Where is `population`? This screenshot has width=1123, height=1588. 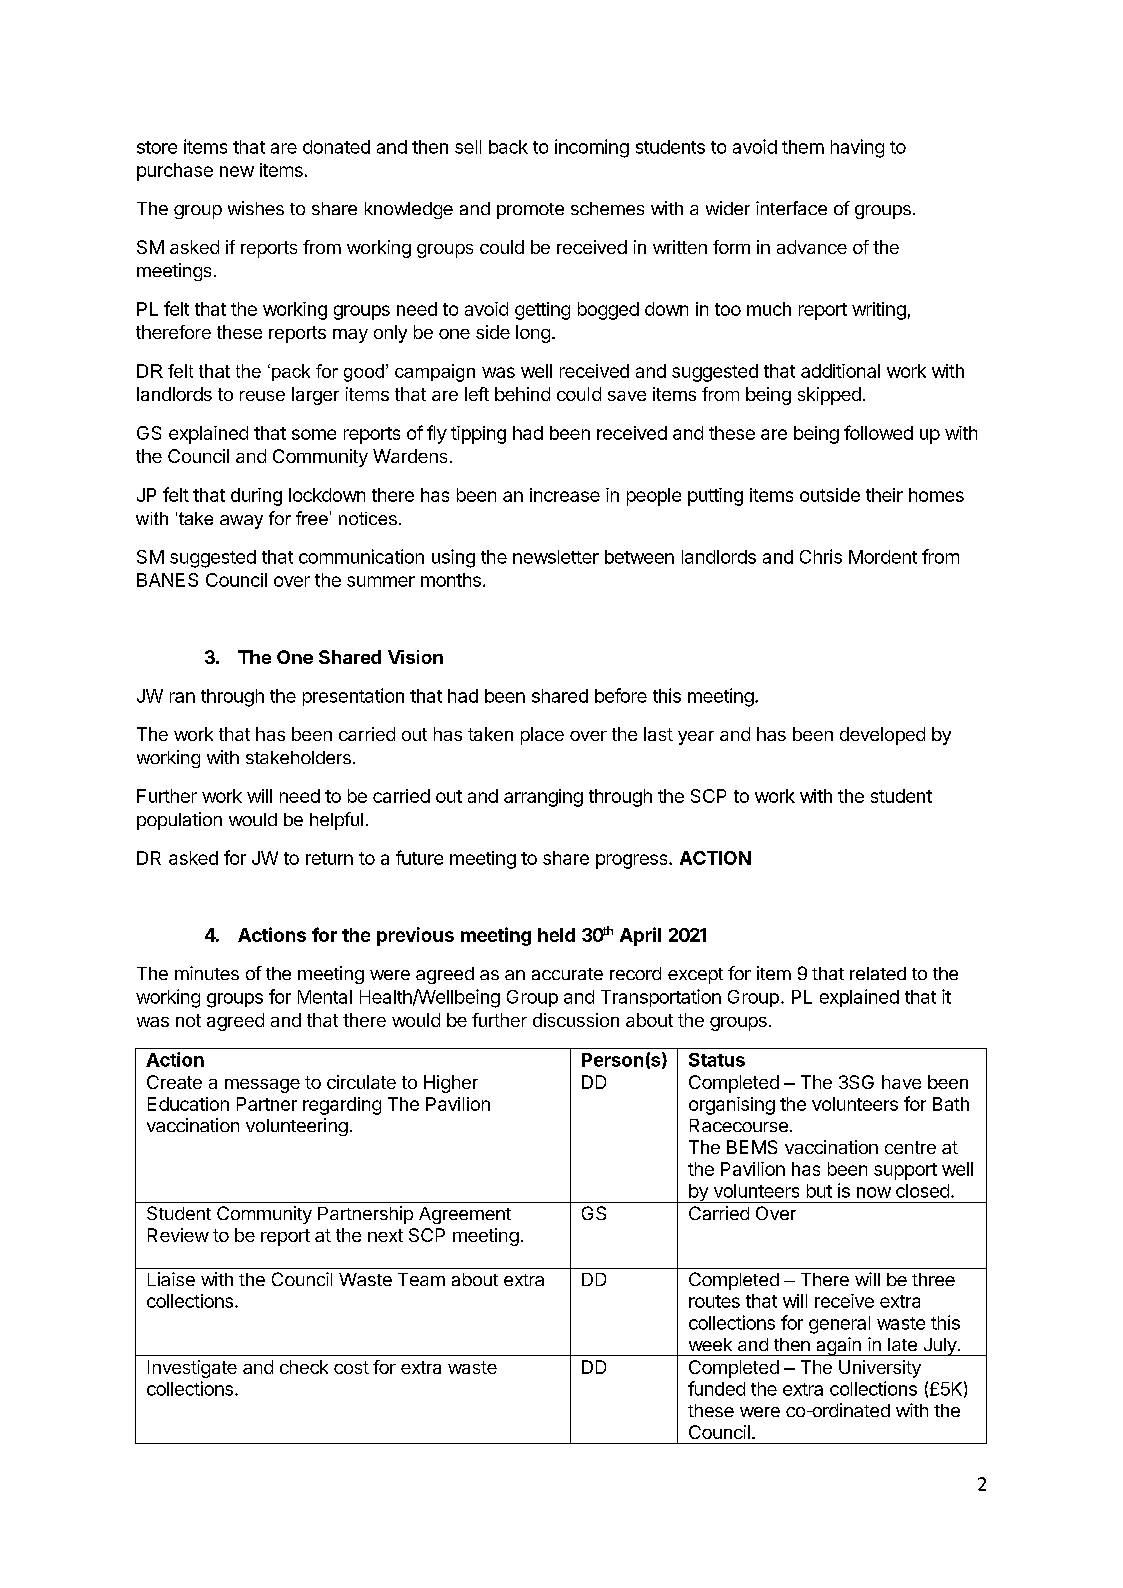 population is located at coordinates (179, 821).
